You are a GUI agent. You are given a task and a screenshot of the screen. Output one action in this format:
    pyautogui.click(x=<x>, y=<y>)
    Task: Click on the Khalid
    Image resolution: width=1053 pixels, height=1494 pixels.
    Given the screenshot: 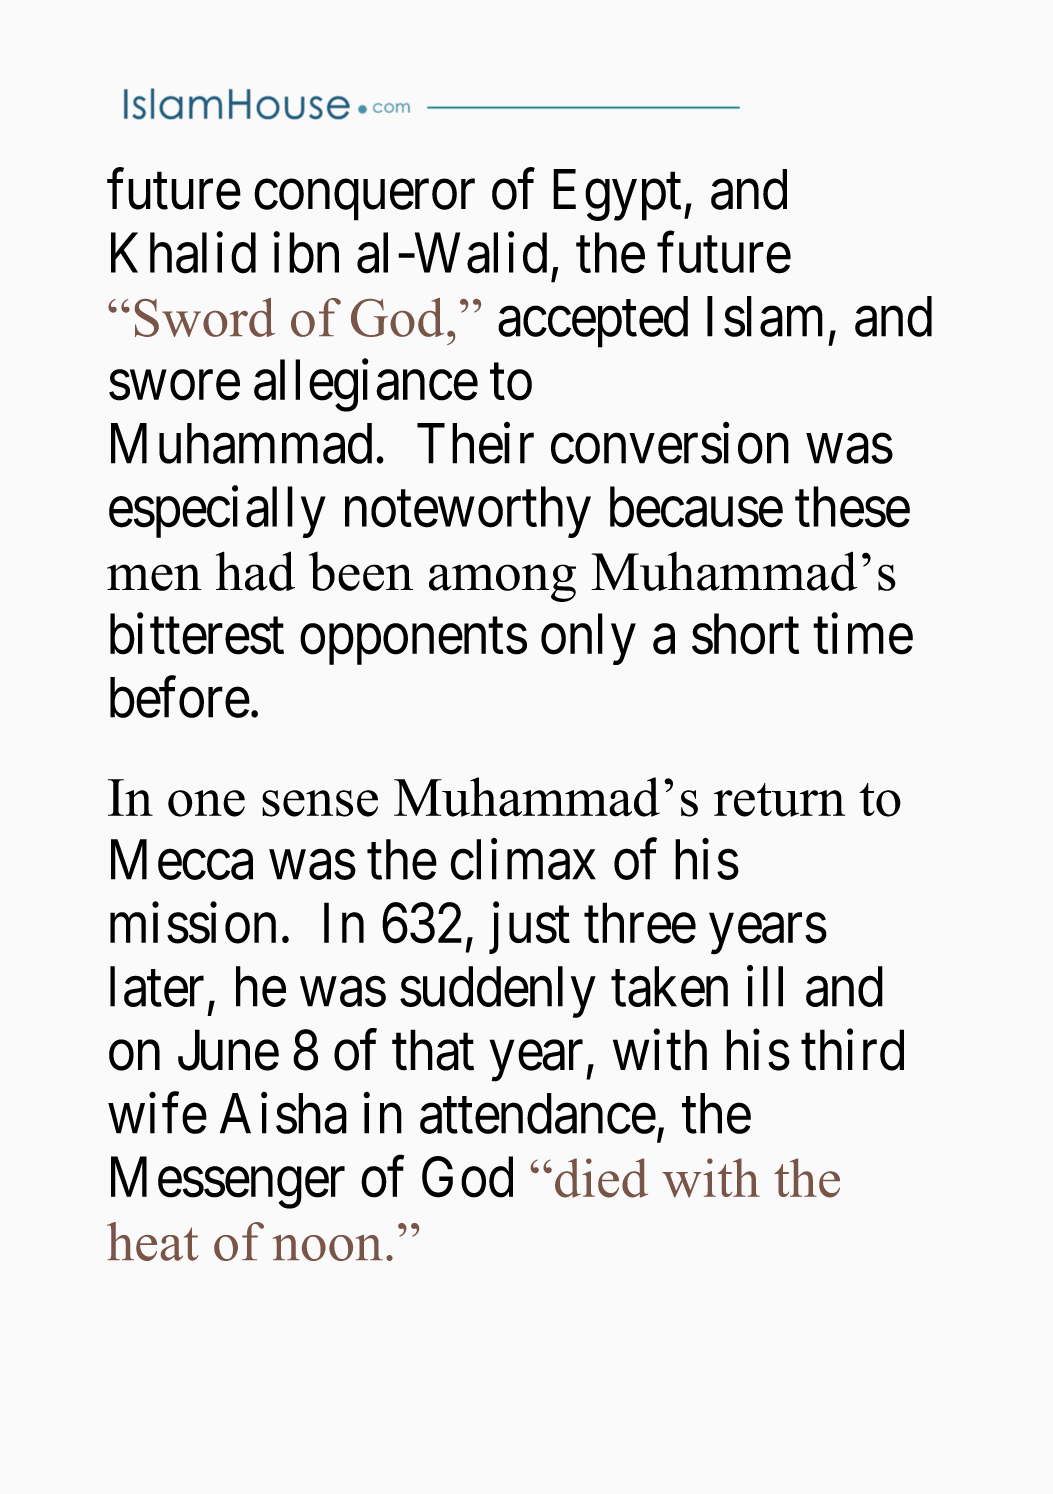 What is the action you would take?
    pyautogui.click(x=183, y=253)
